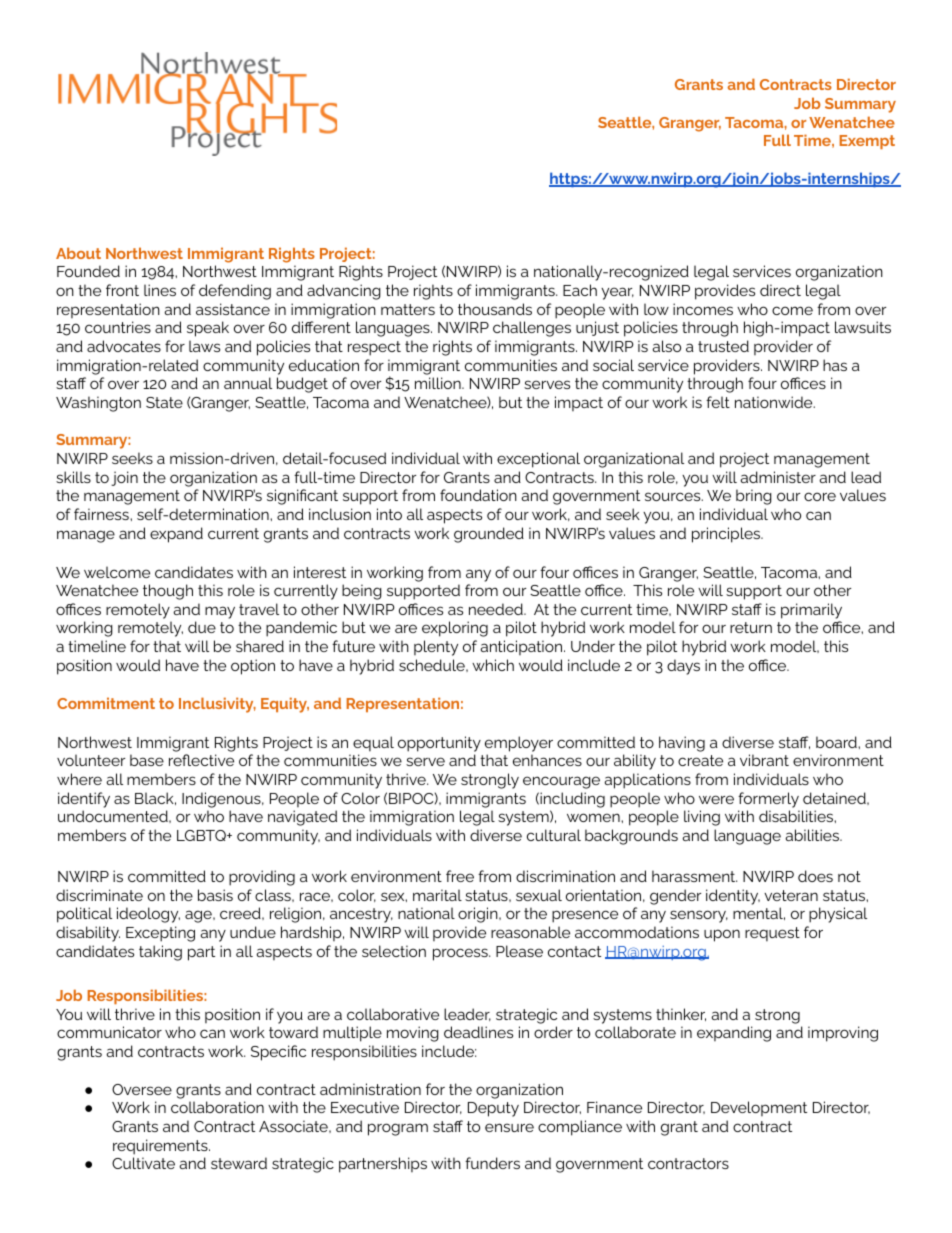  What do you see at coordinates (768, 800) in the screenshot?
I see `formerly` at bounding box center [768, 800].
